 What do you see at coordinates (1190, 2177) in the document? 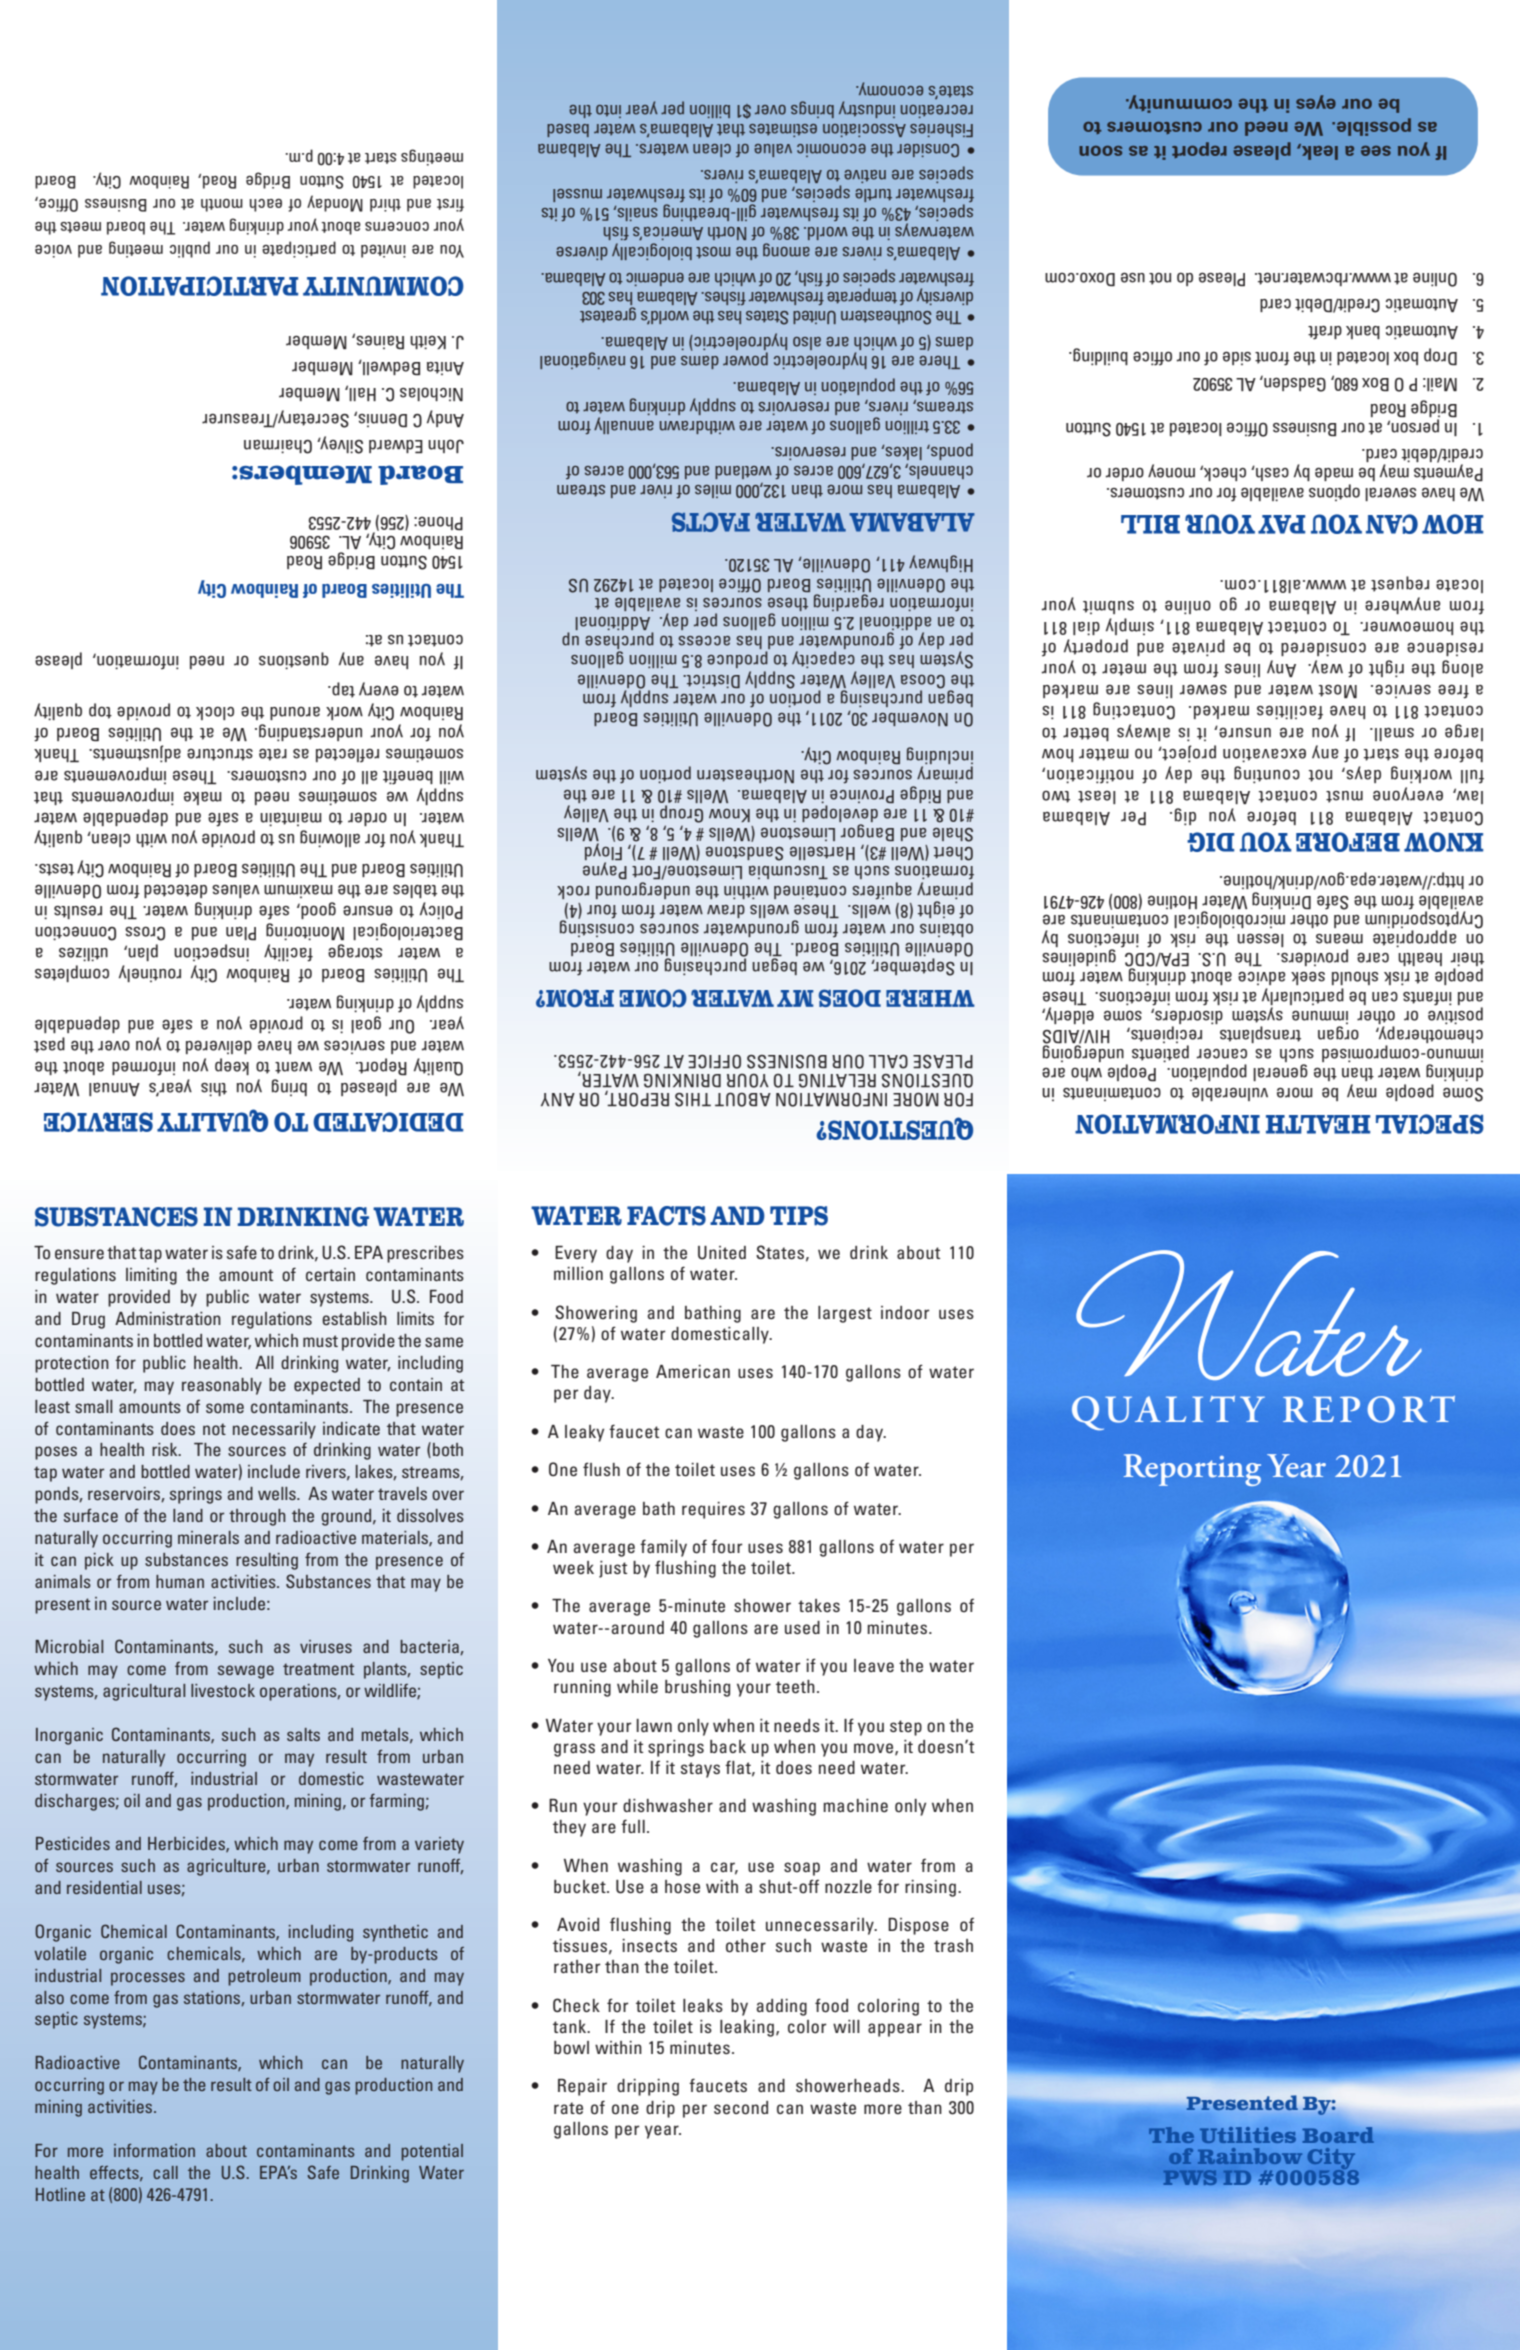
I see `PWS` at bounding box center [1190, 2177].
